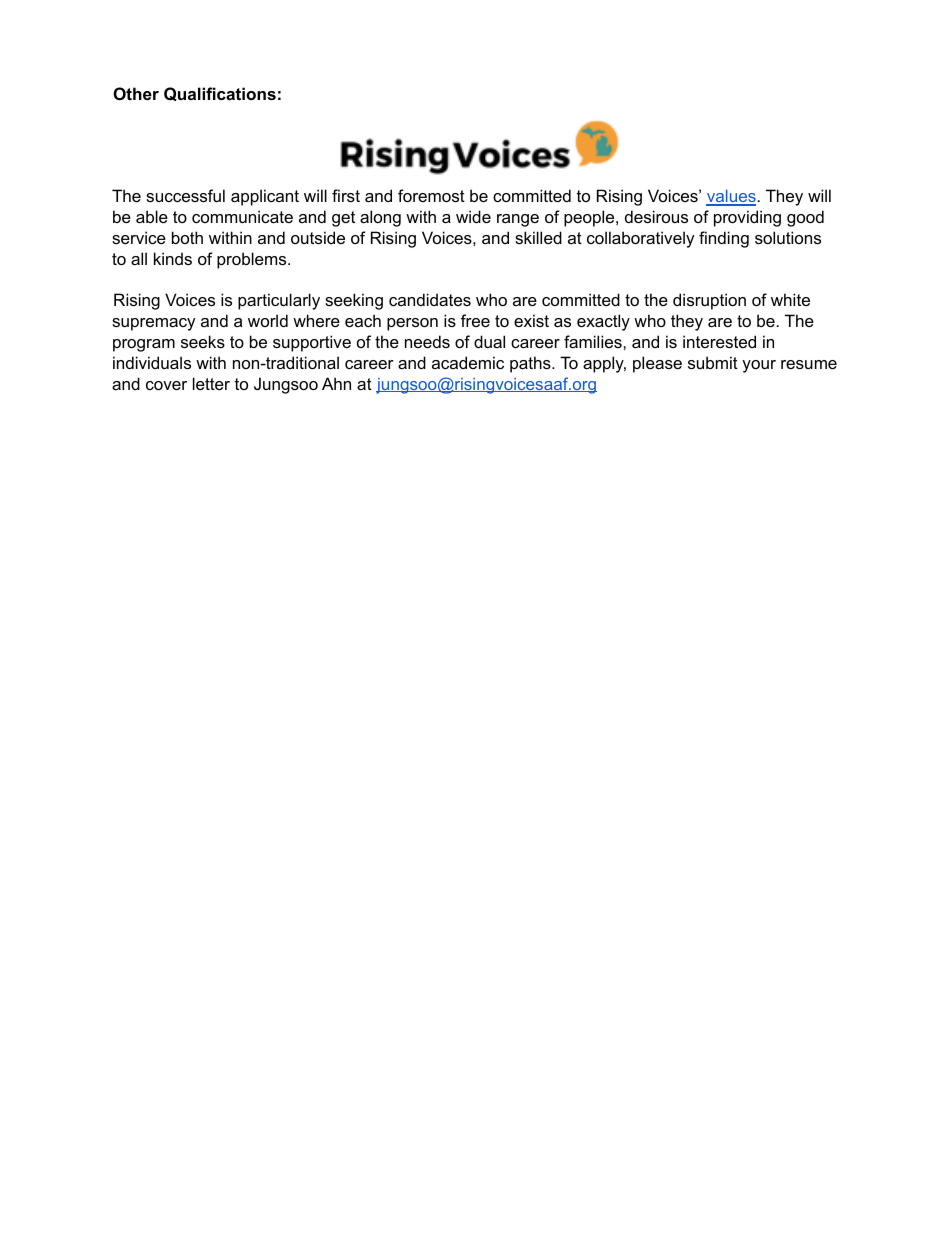  I want to click on finding, so click(724, 239).
